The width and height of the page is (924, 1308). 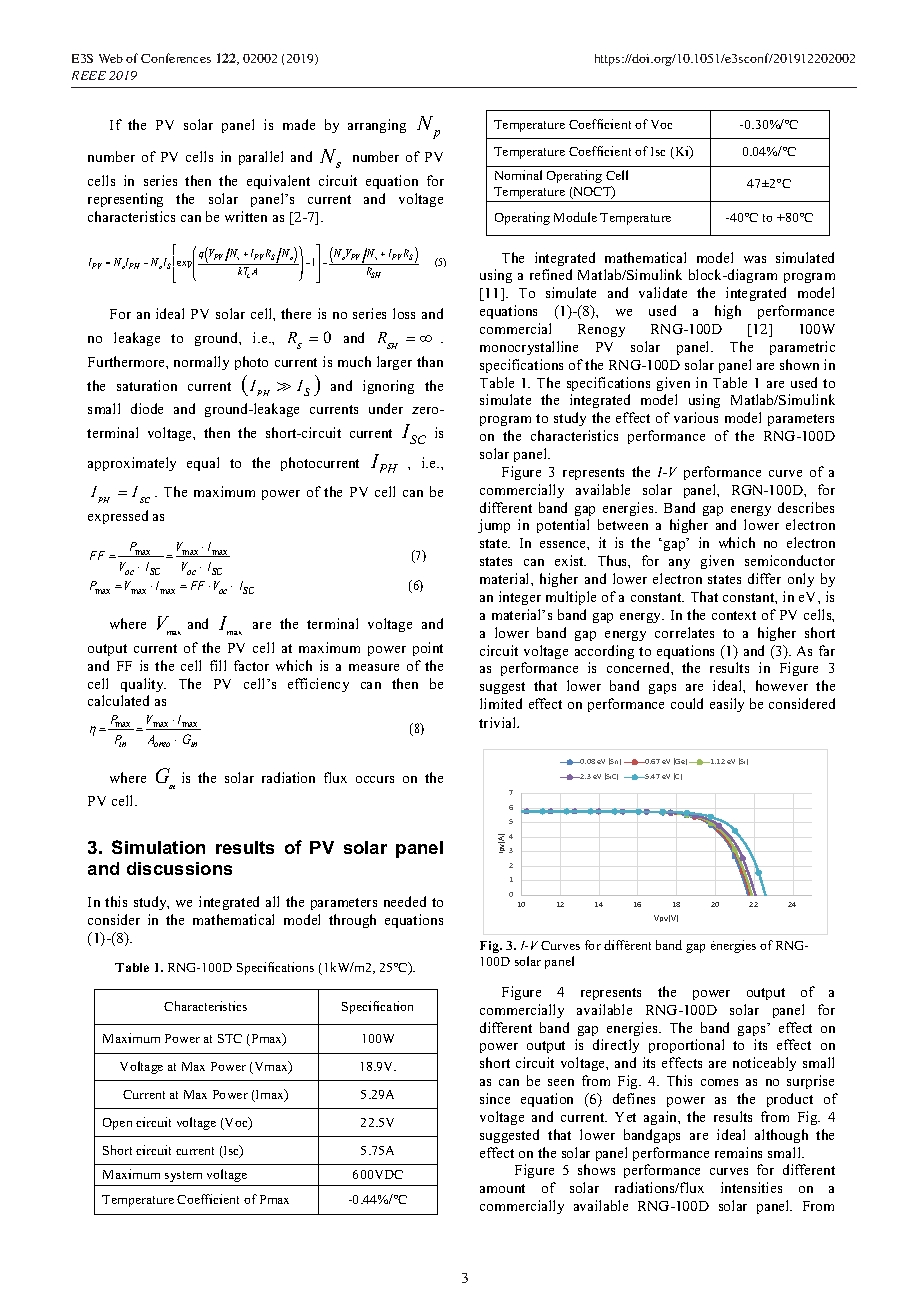 What do you see at coordinates (738, 1152) in the page?
I see `remains` at bounding box center [738, 1152].
